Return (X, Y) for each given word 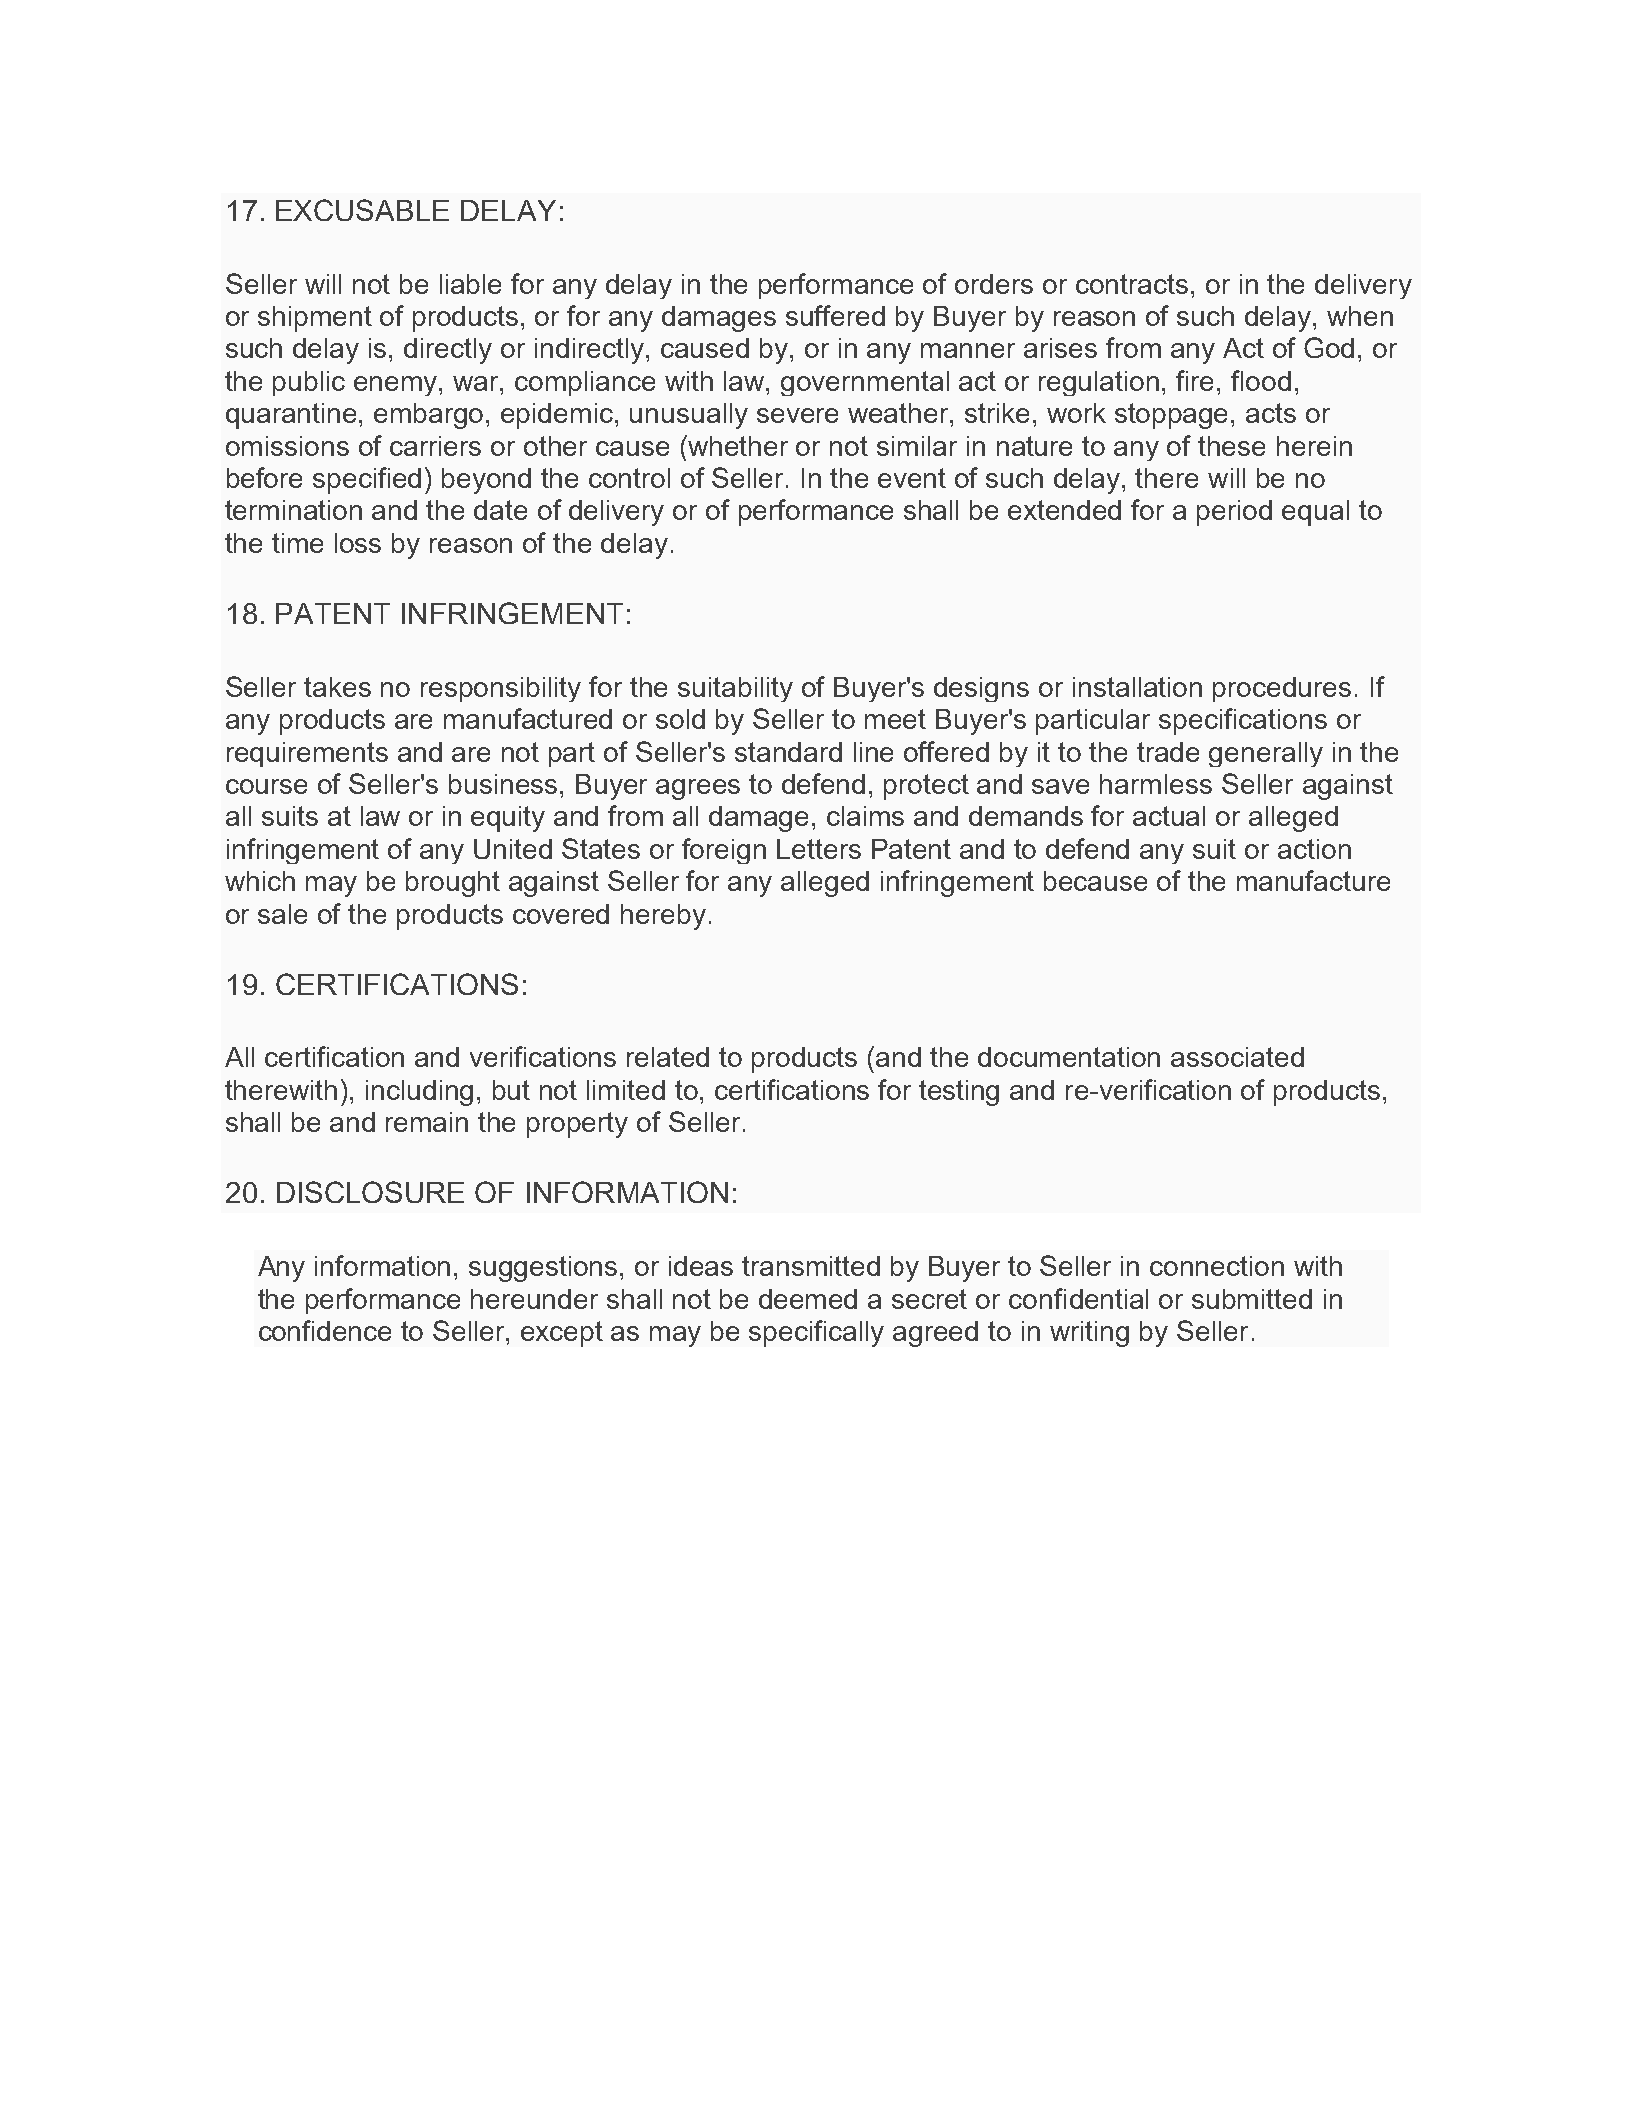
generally (1266, 754)
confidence (325, 1330)
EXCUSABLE (362, 210)
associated (1237, 1057)
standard (788, 752)
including (419, 1093)
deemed (808, 1299)
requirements (307, 754)
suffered (835, 315)
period (1234, 513)
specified (367, 480)
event (912, 478)
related (668, 1057)
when (1360, 316)
